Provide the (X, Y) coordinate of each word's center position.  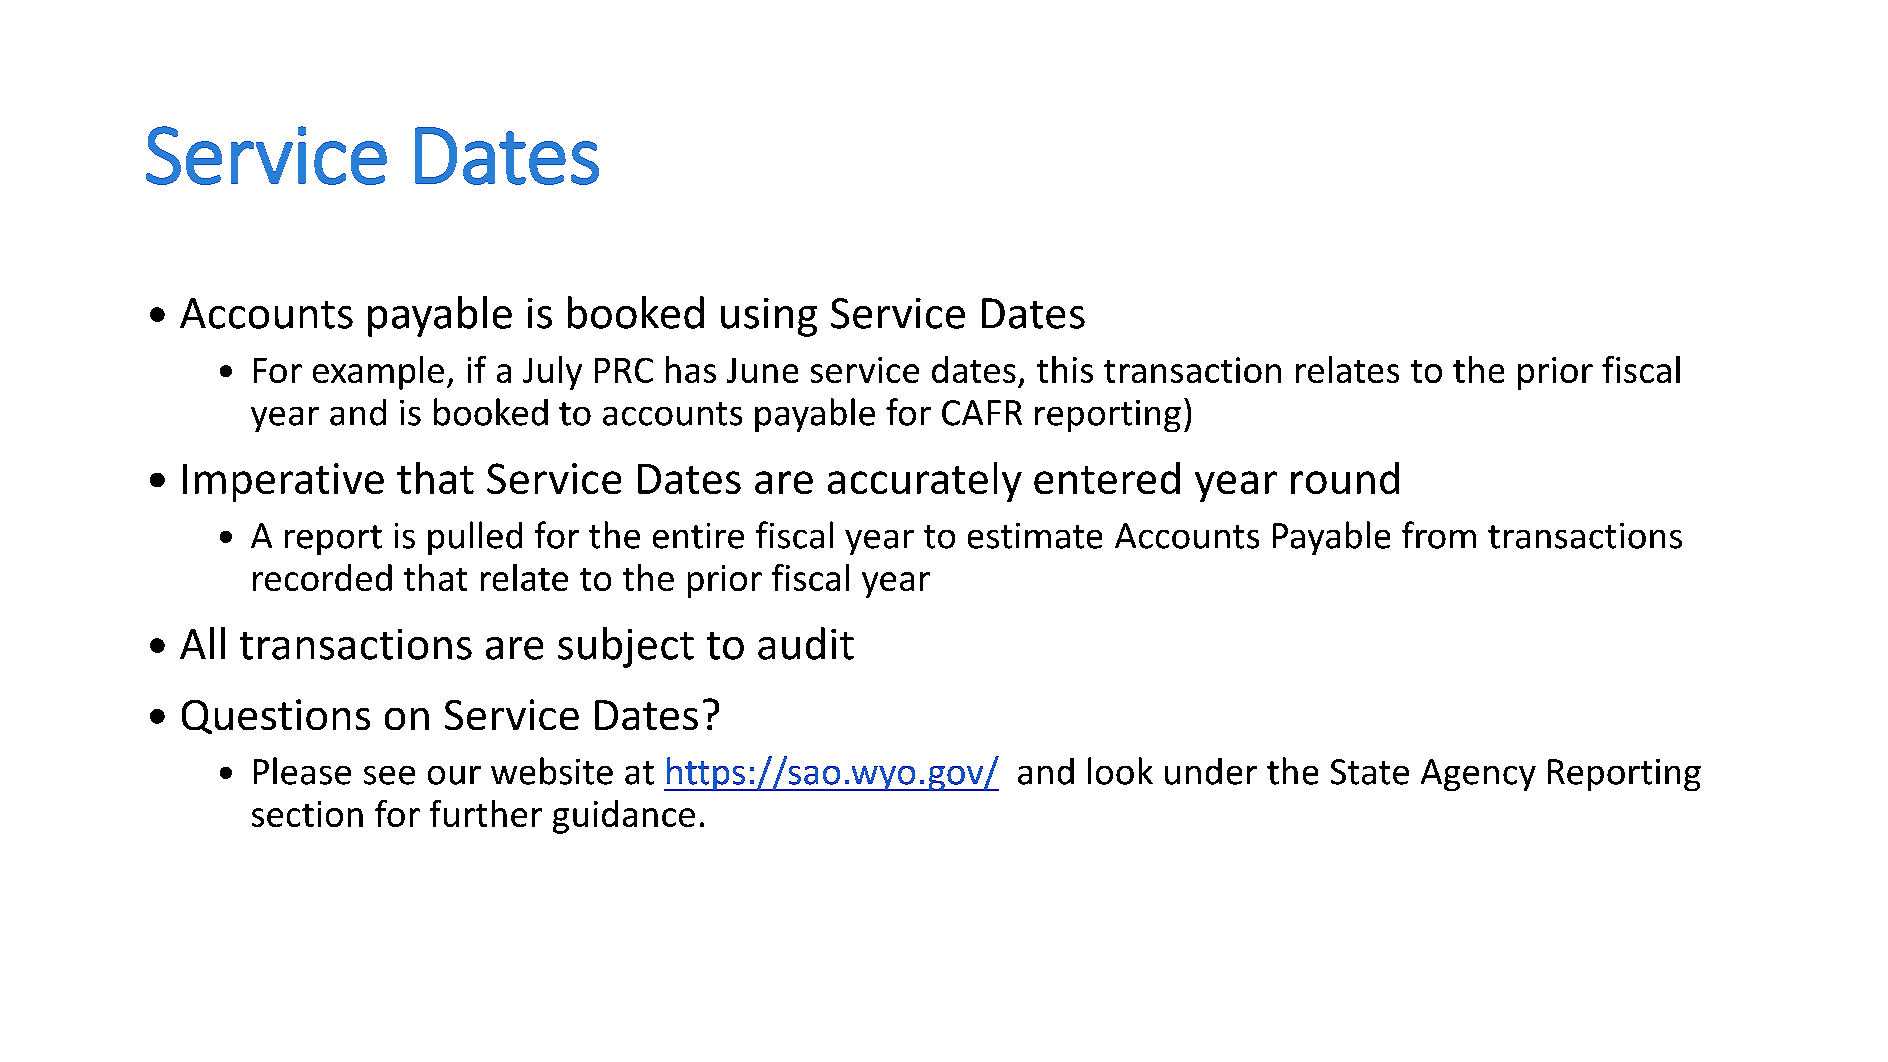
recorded (322, 577)
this (1065, 369)
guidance (624, 817)
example (378, 373)
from (1439, 535)
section (307, 814)
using (769, 317)
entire (698, 536)
